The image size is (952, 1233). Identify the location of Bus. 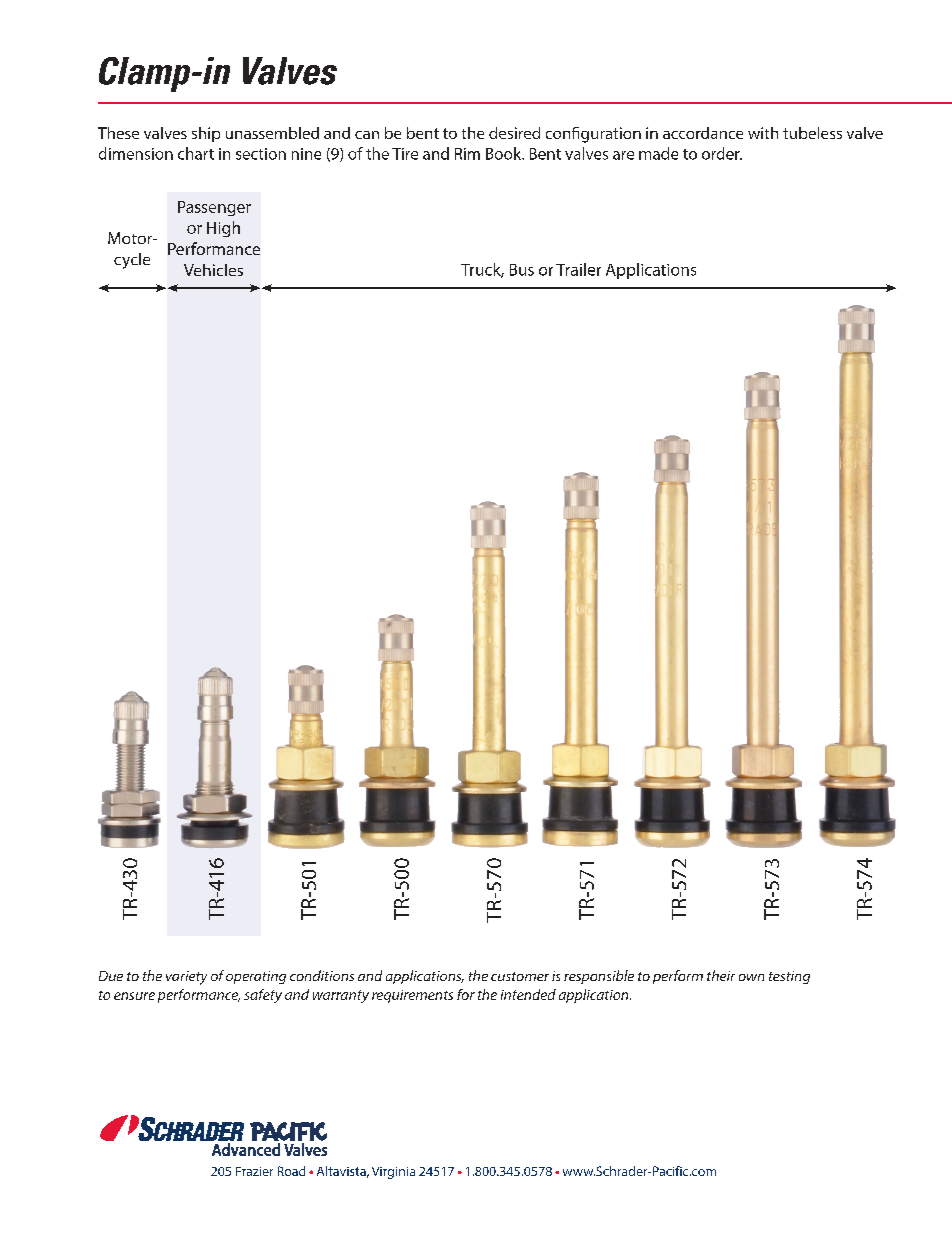
(522, 270).
